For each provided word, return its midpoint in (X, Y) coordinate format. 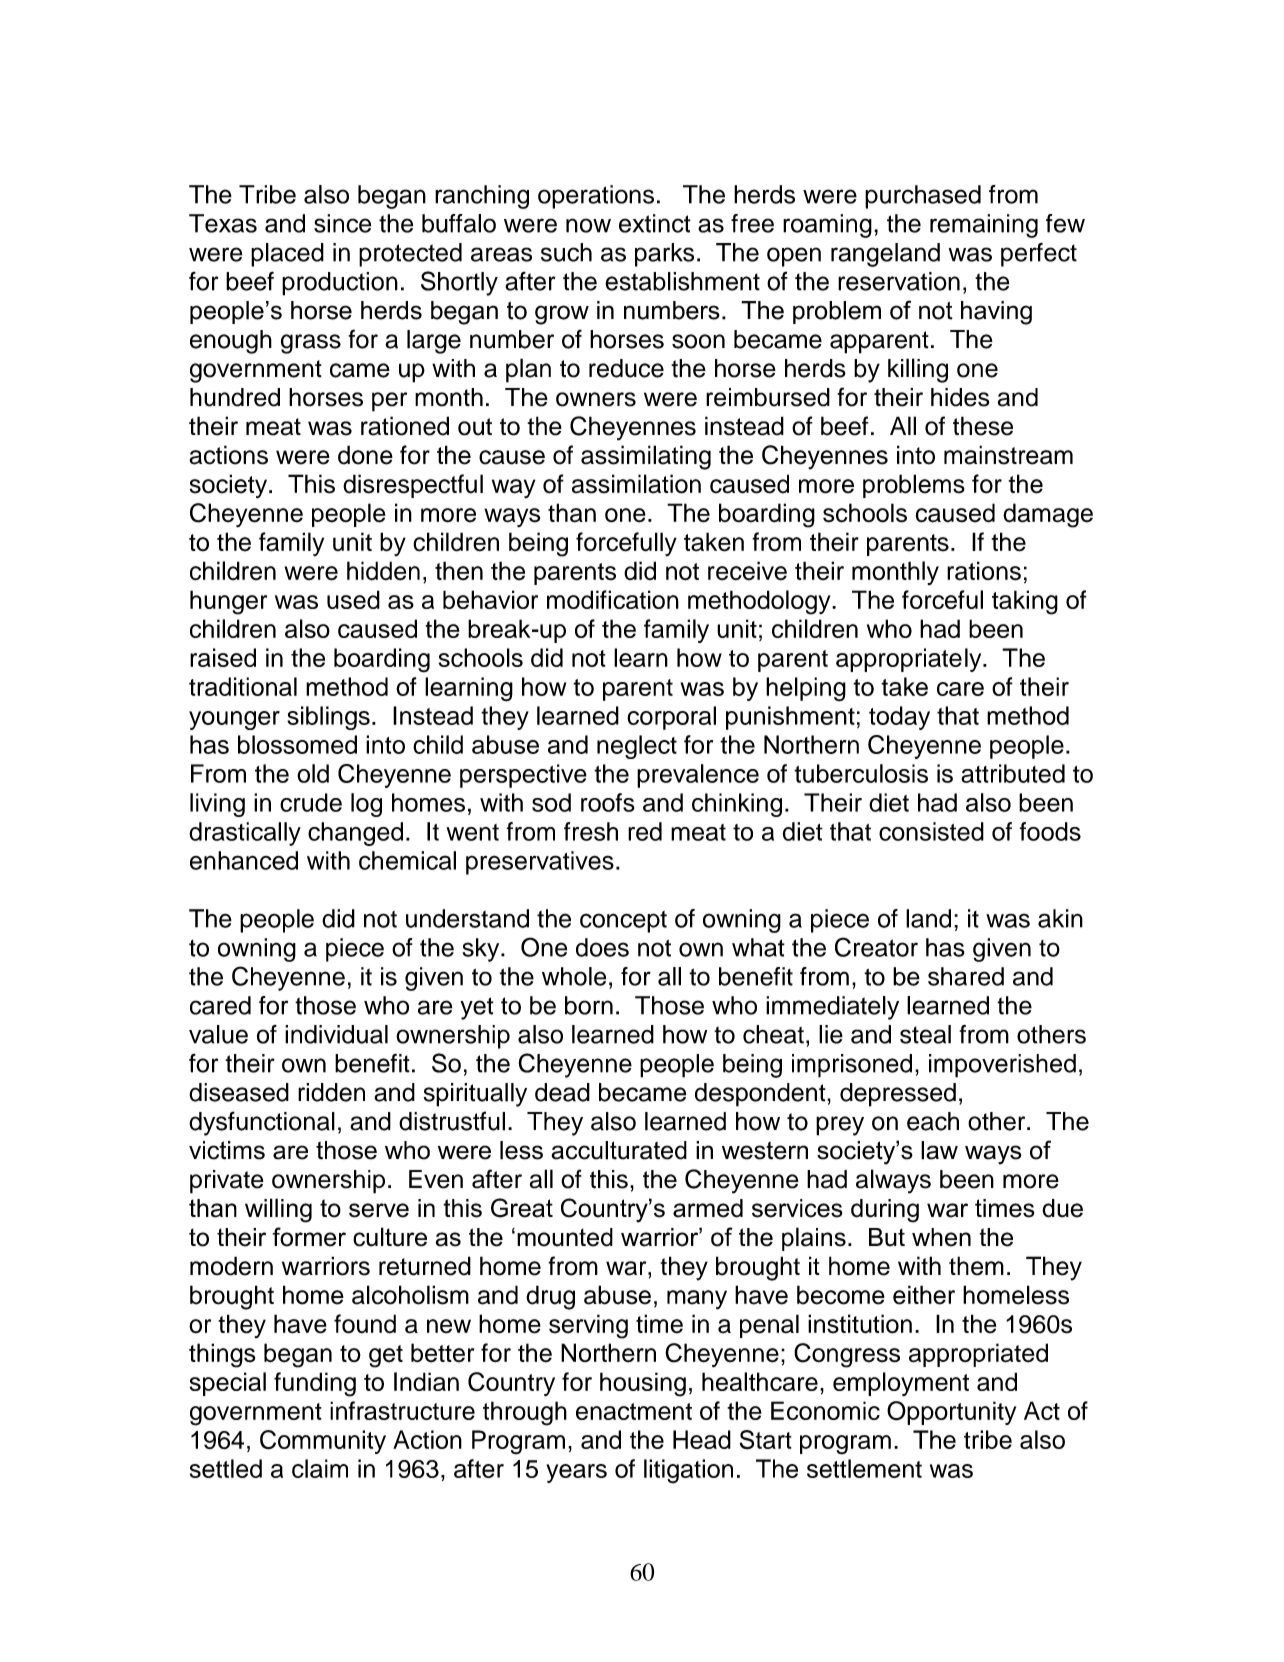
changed (355, 834)
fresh (591, 831)
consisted (931, 831)
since (342, 223)
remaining (984, 226)
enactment (634, 1411)
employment (901, 1384)
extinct (655, 223)
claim (320, 1468)
